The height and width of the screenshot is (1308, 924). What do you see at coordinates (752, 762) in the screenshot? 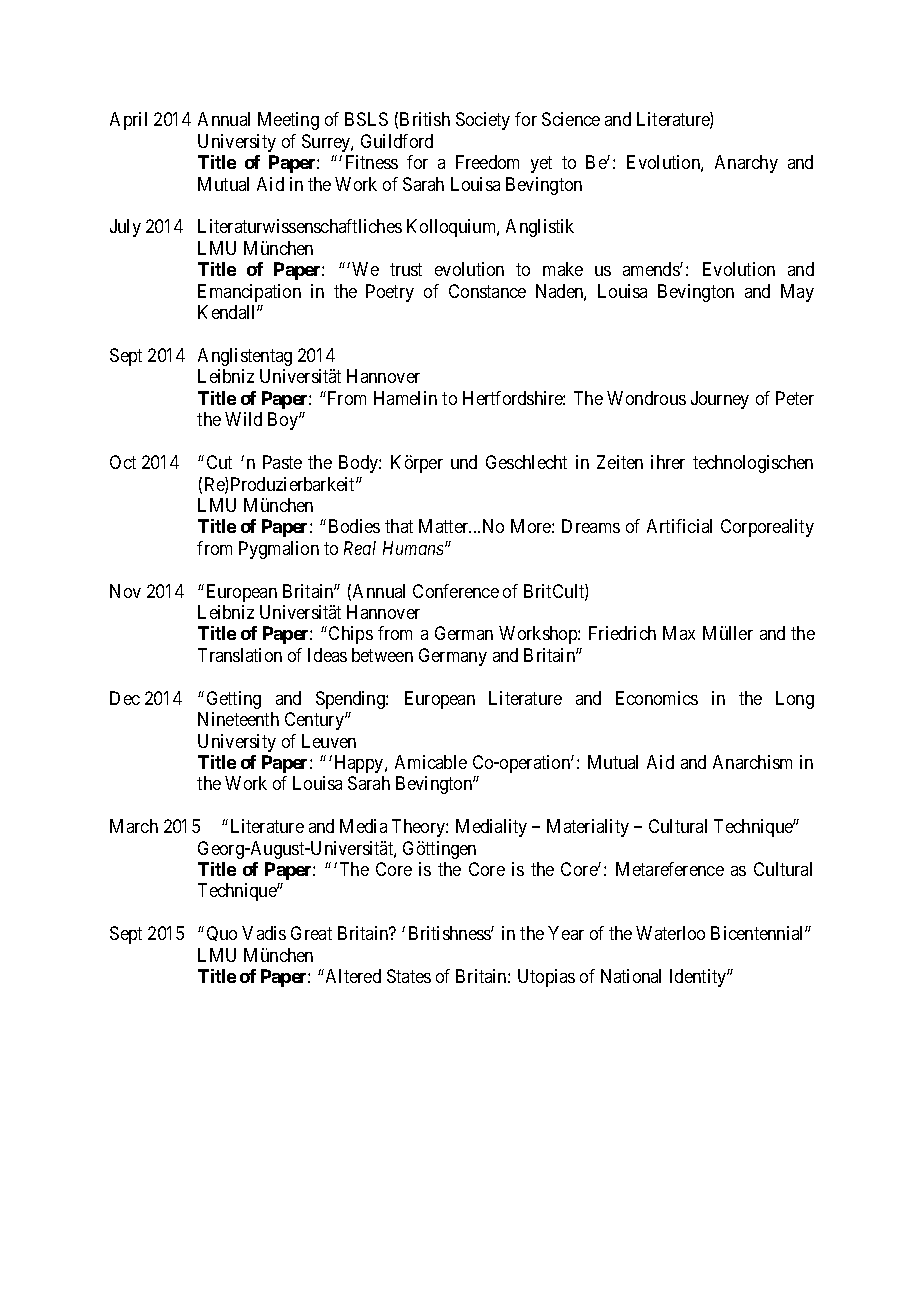
I see `Anarchism` at bounding box center [752, 762].
